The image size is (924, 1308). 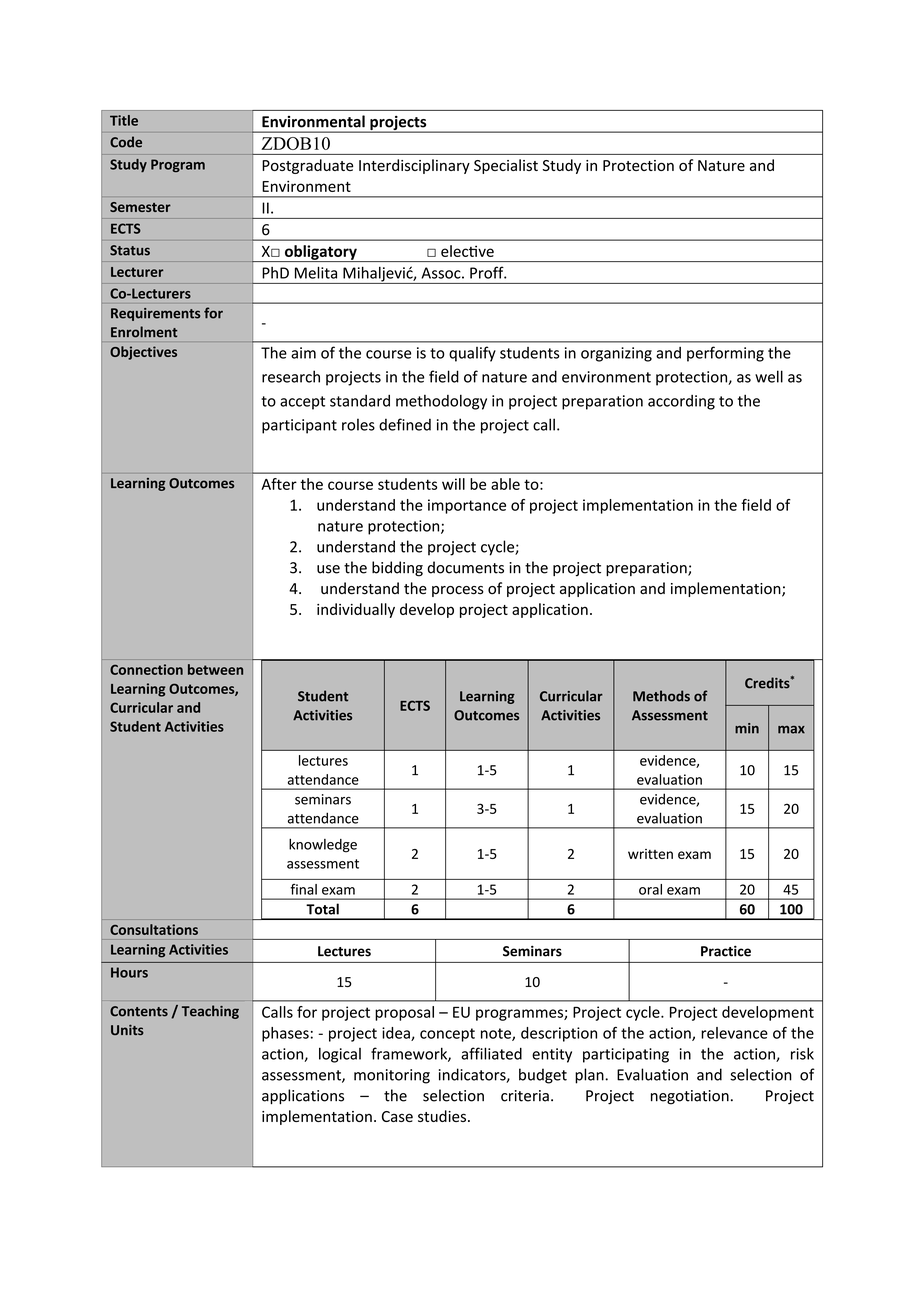 What do you see at coordinates (126, 142) in the screenshot?
I see `Code` at bounding box center [126, 142].
